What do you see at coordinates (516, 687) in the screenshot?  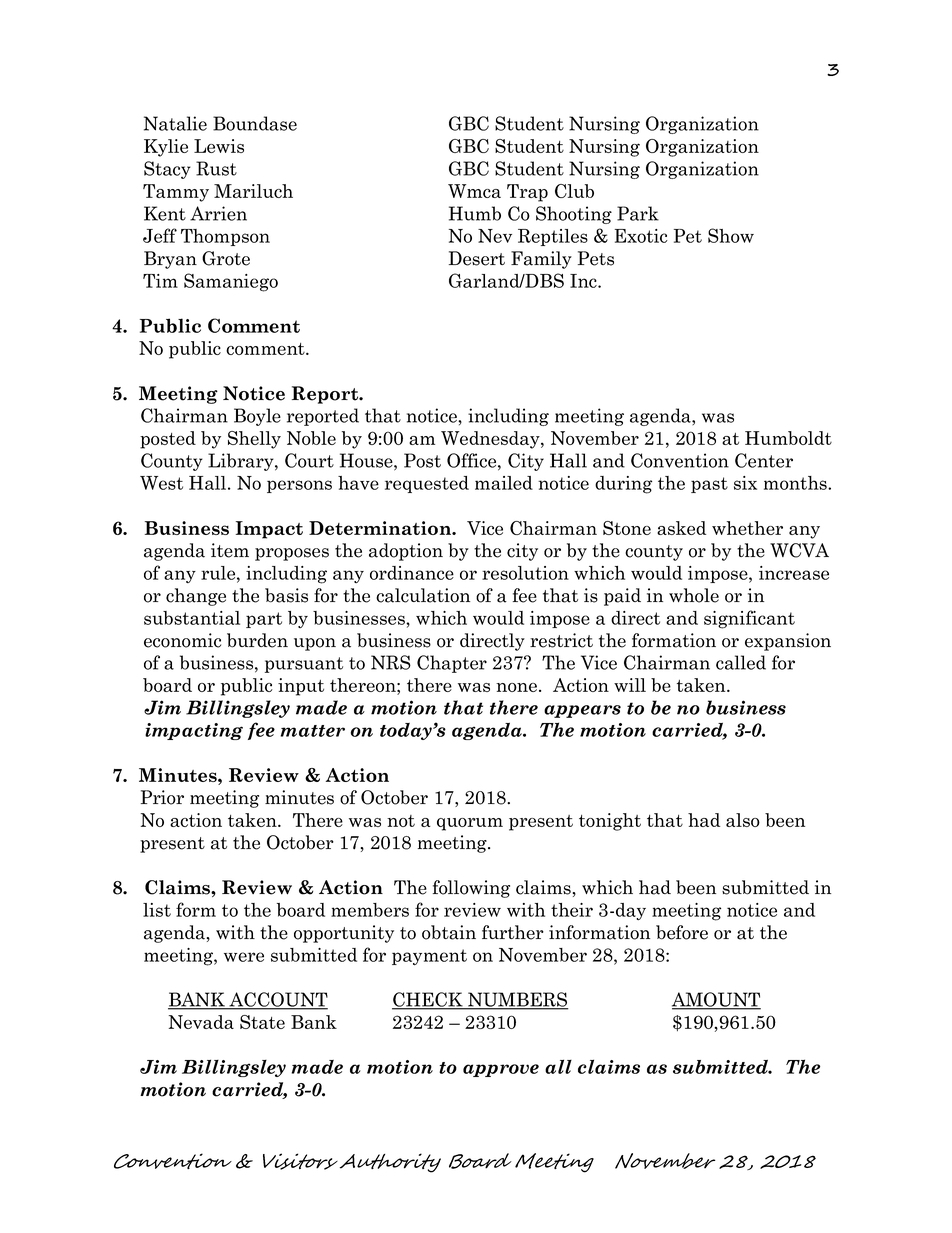 I see `none` at bounding box center [516, 687].
